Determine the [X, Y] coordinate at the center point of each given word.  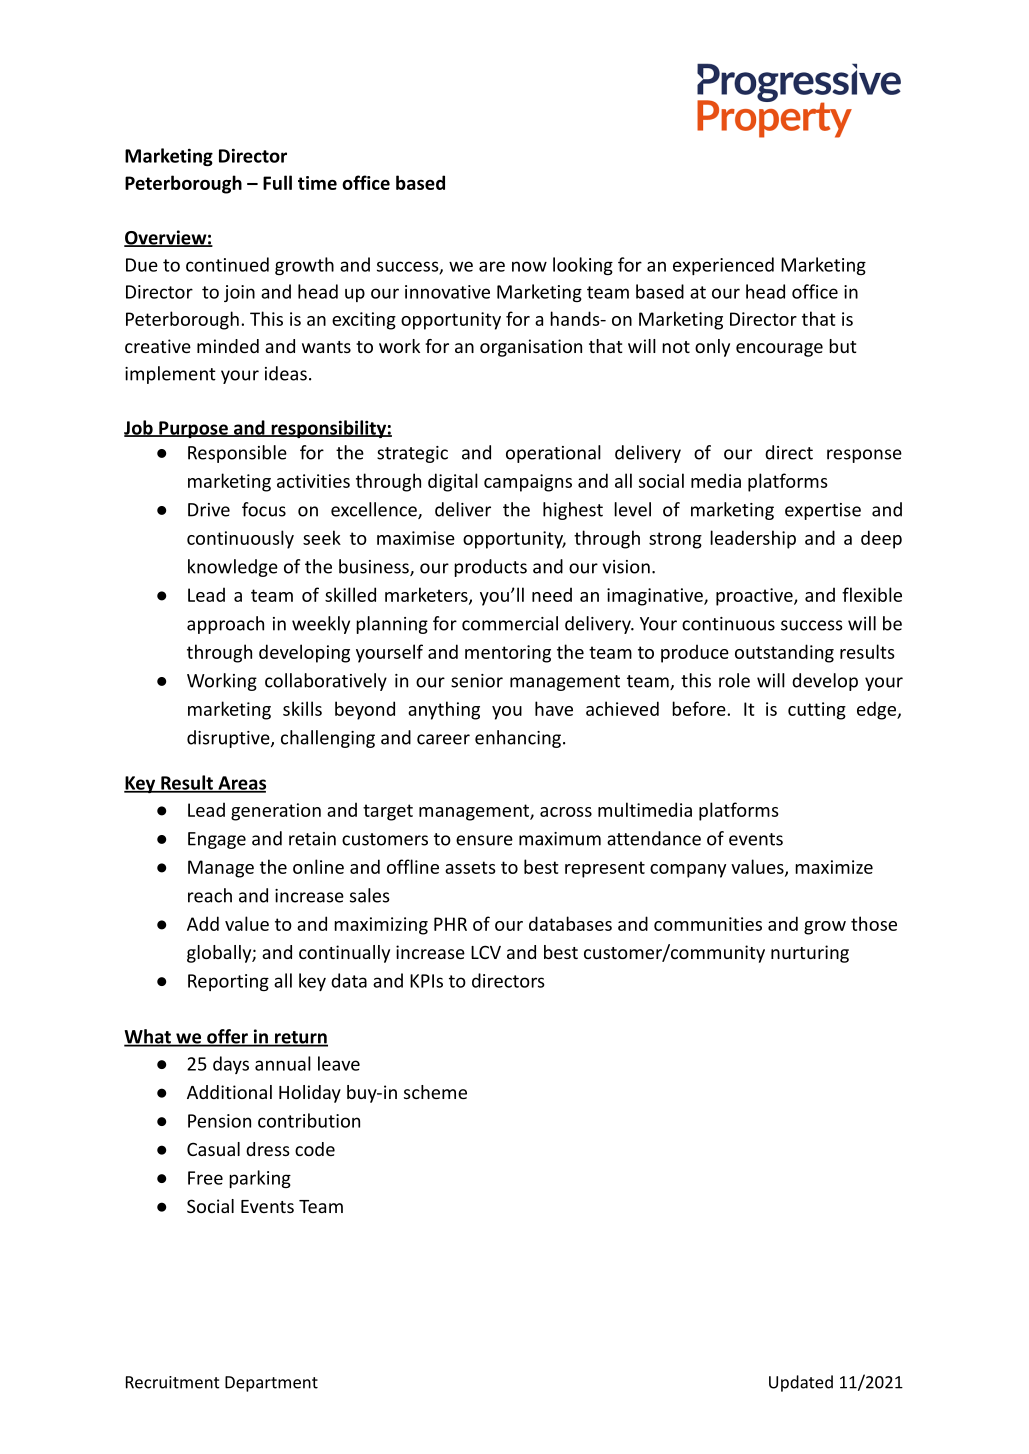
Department [271, 1384]
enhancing [518, 739]
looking [583, 266]
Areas [241, 784]
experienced [723, 266]
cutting [817, 711]
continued [227, 264]
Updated [801, 1383]
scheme [435, 1092]
